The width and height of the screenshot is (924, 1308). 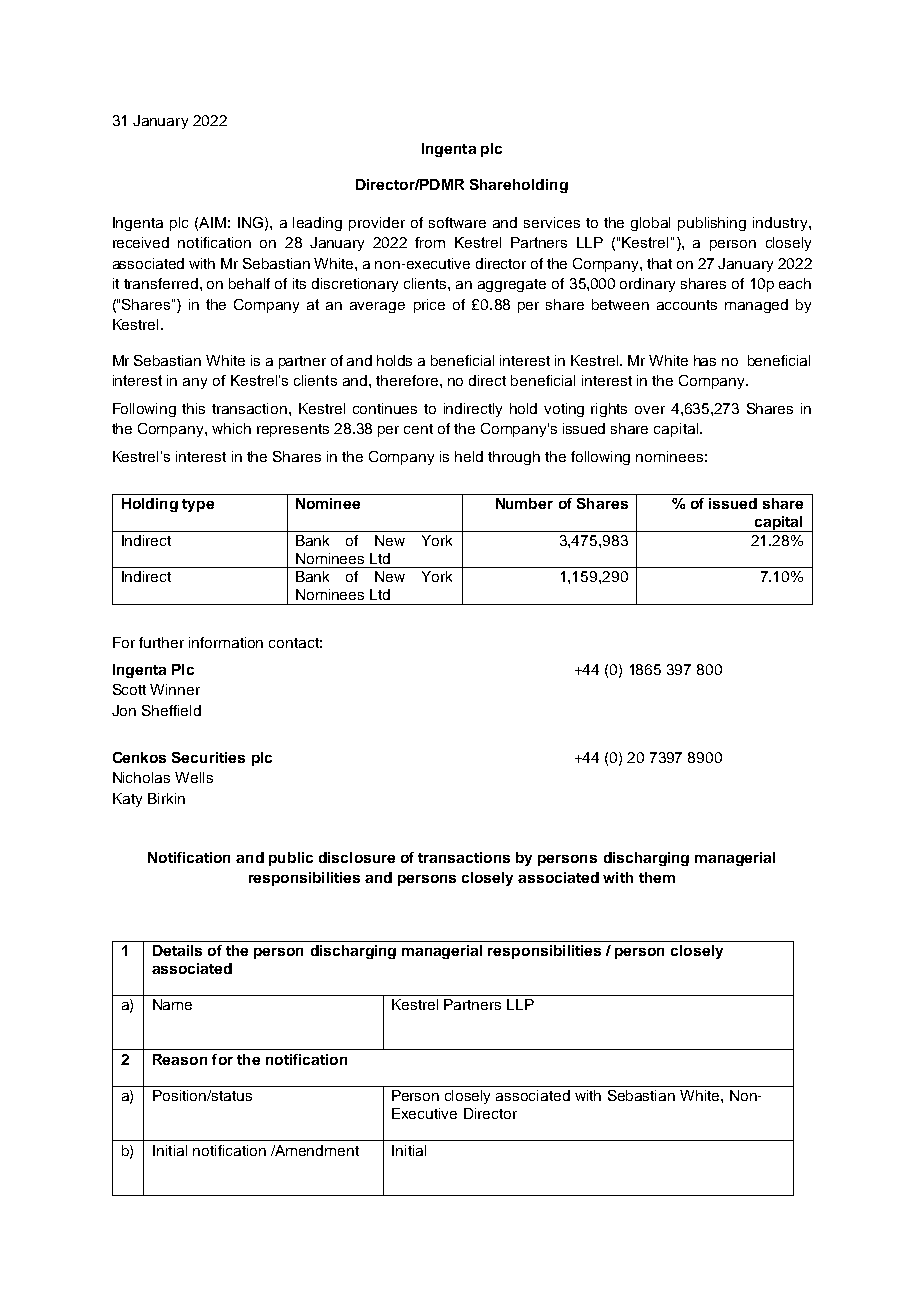 I want to click on Name, so click(x=172, y=1004).
